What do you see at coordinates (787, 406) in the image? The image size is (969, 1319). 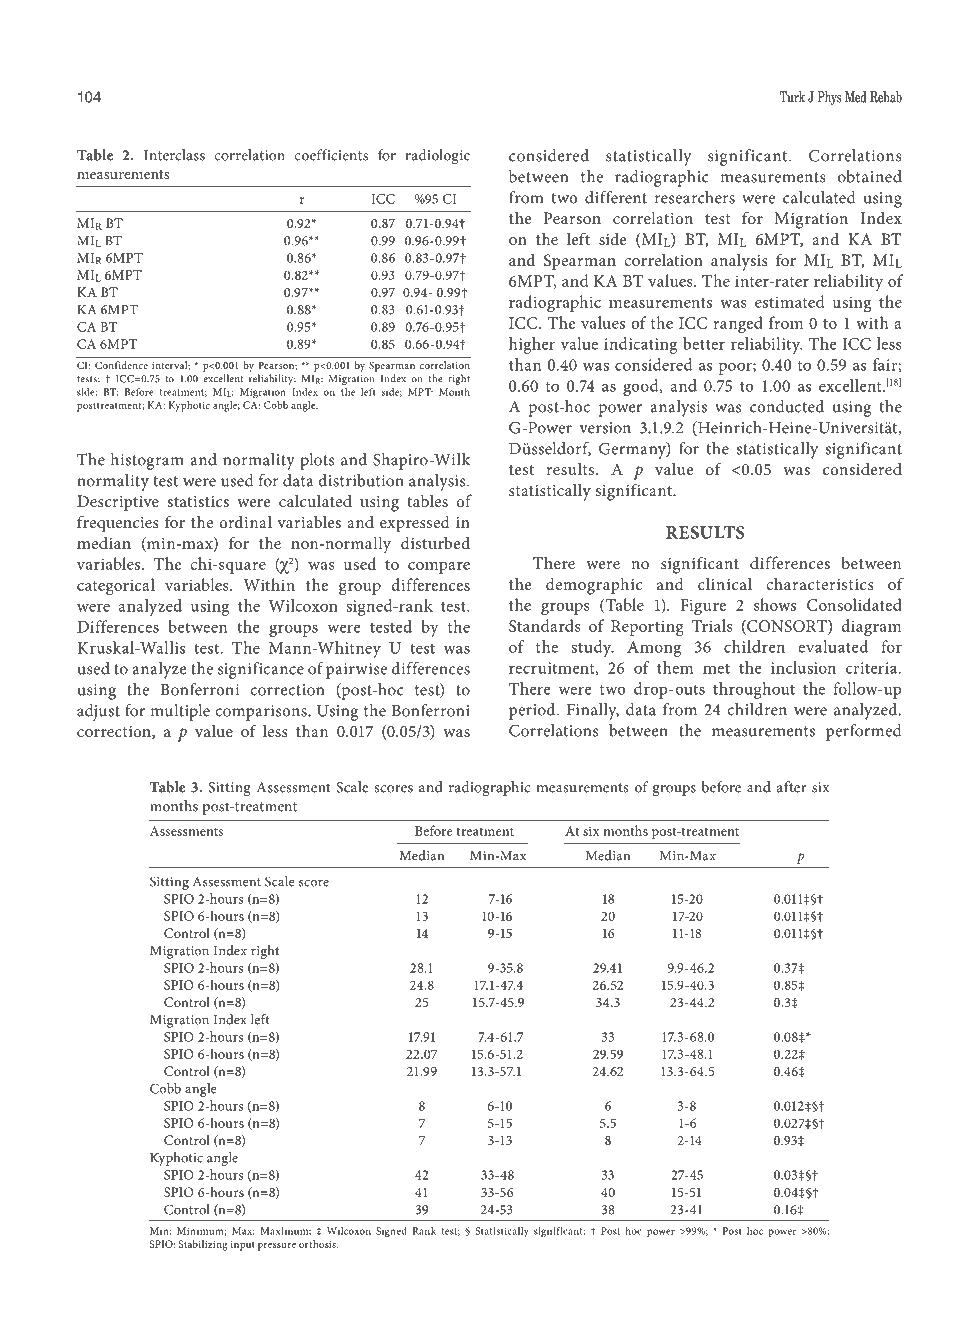 I see `conducted` at bounding box center [787, 406].
